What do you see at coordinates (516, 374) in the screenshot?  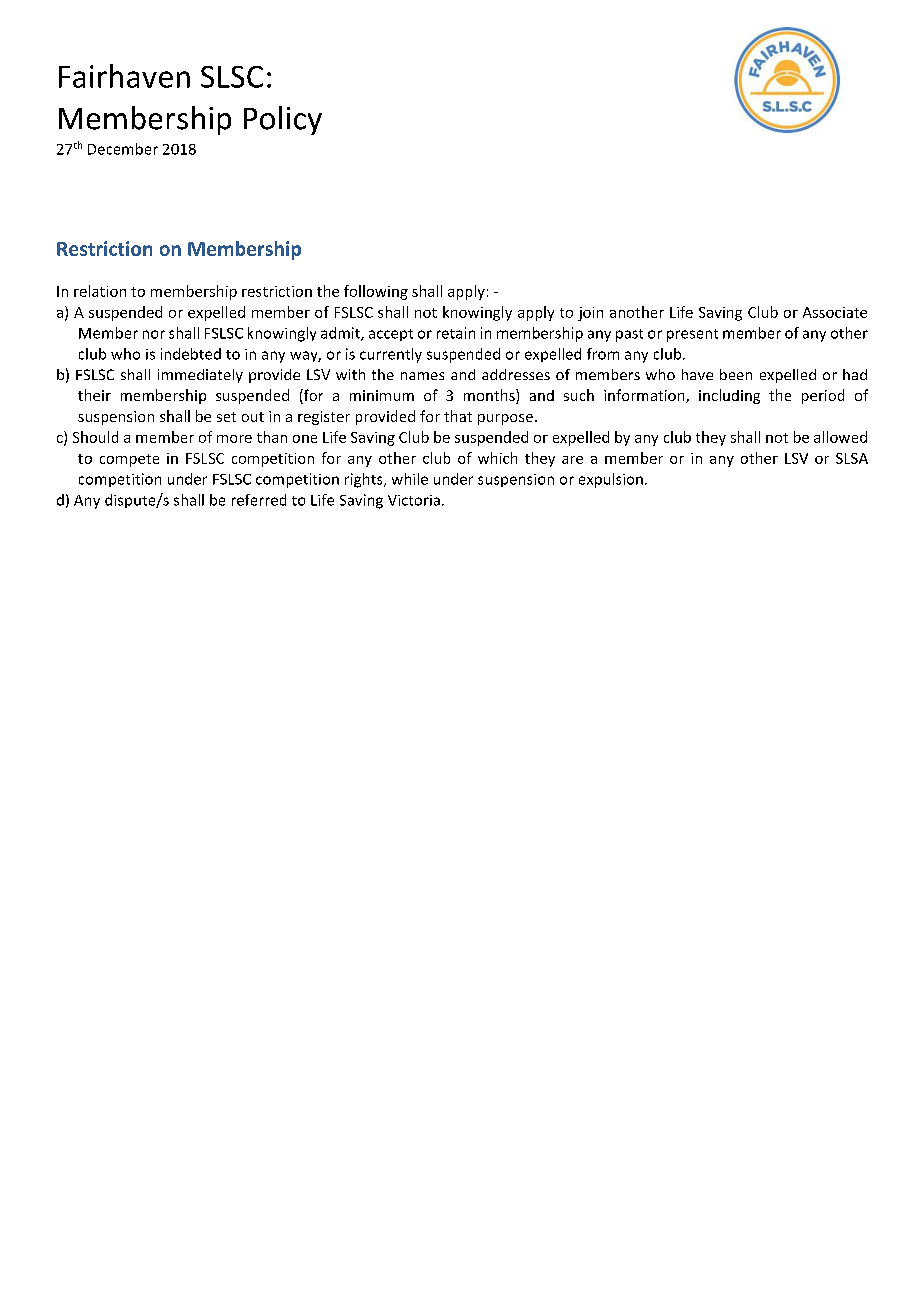 I see `addresses` at bounding box center [516, 374].
